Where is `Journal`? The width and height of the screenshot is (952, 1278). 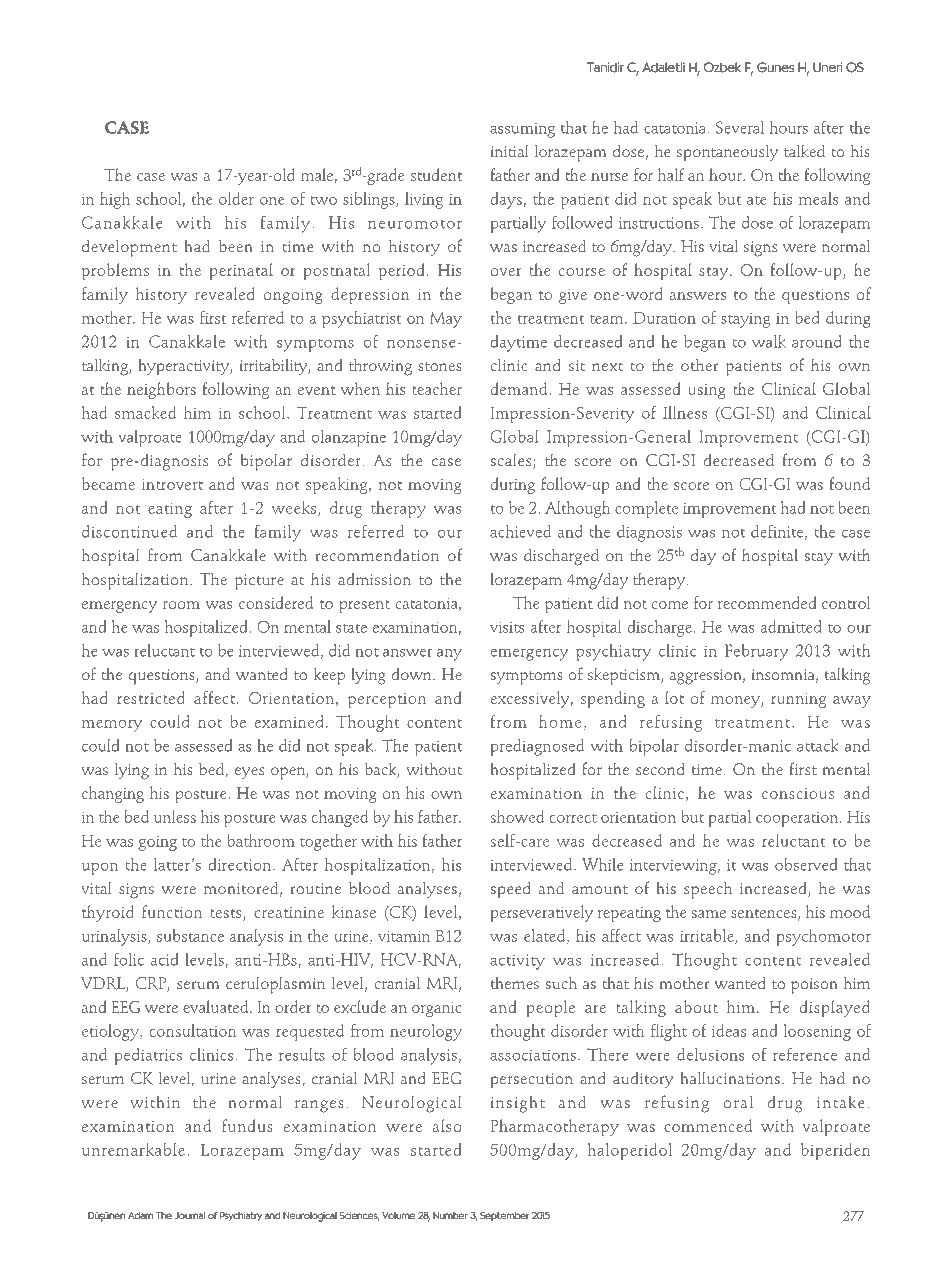 Journal is located at coordinates (190, 1215).
